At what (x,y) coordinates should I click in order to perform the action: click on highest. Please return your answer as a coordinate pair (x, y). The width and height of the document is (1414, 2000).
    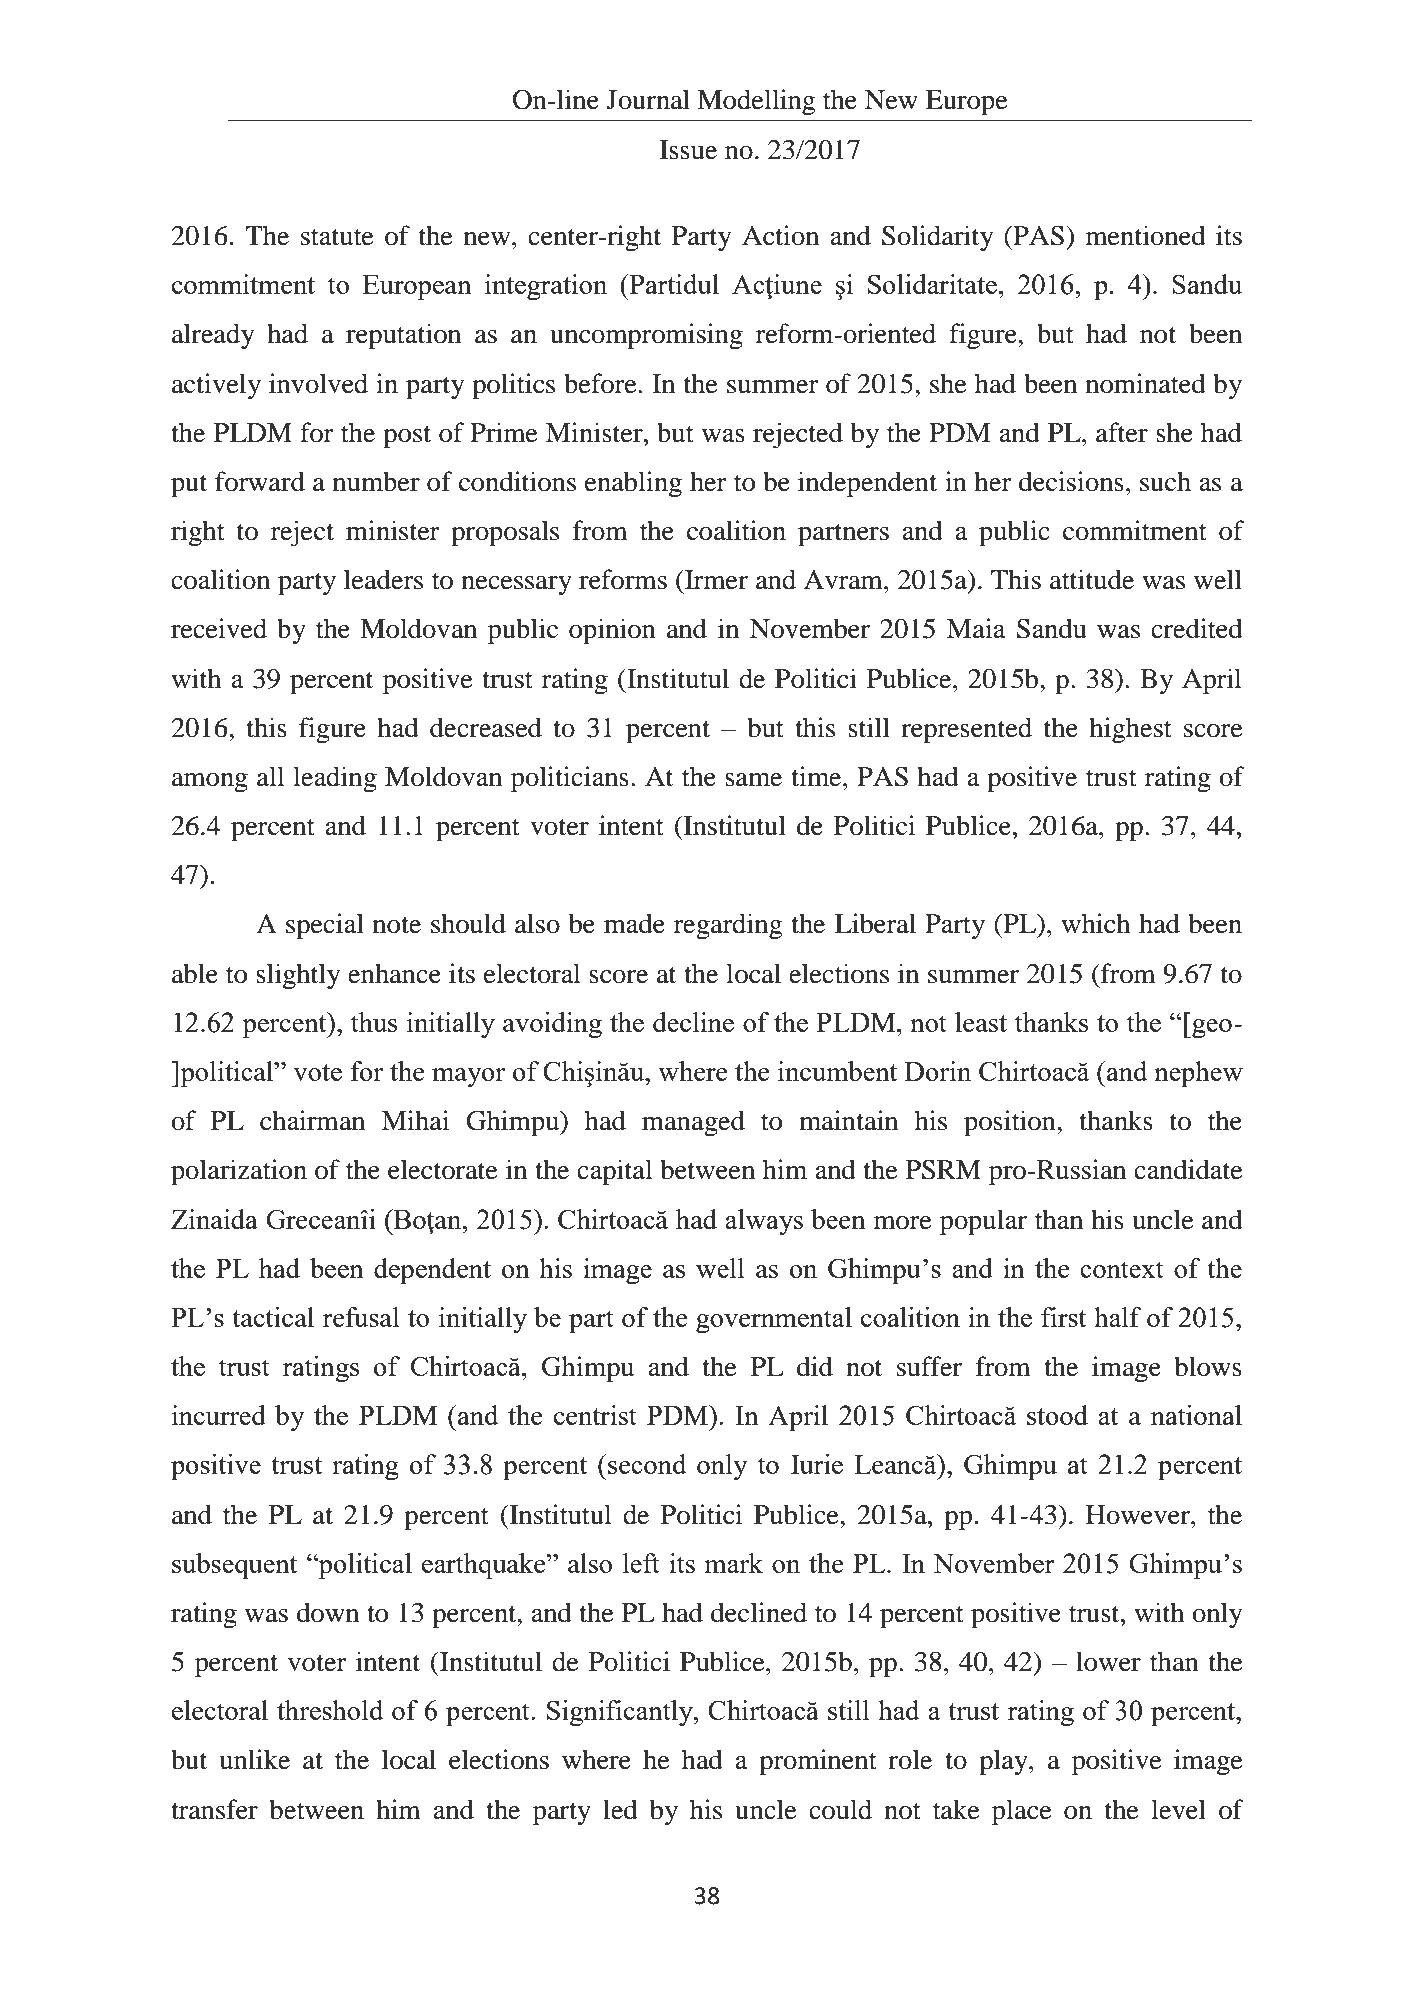
    Looking at the image, I should click on (1130, 730).
